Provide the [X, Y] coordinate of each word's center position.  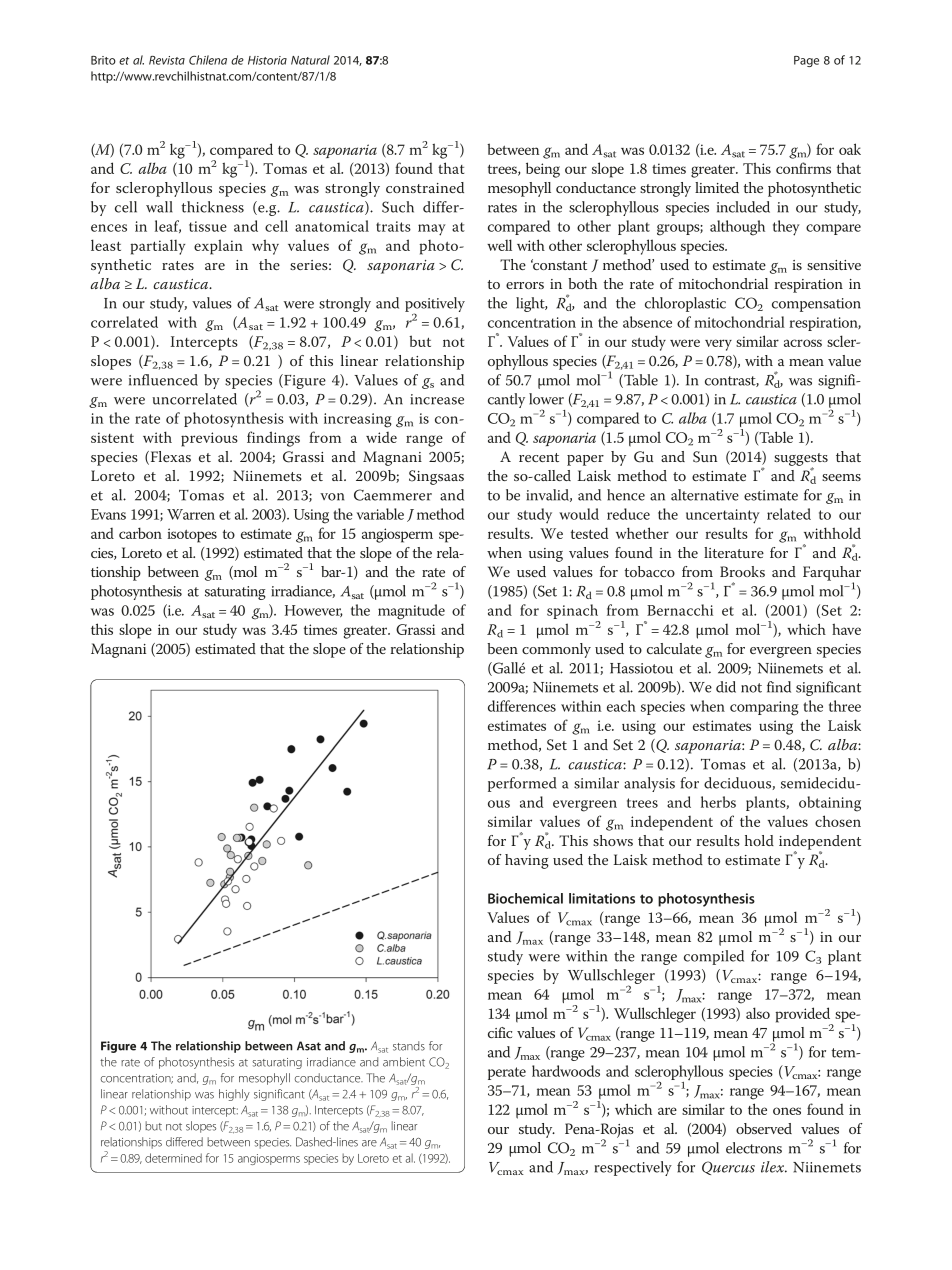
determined [173, 1158]
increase [437, 399]
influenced [163, 380]
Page [806, 61]
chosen [838, 821]
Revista [167, 60]
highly [234, 1095]
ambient [404, 1062]
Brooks [742, 571]
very [718, 345]
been [502, 648]
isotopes [192, 535]
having [527, 861]
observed [764, 1128]
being [543, 170]
